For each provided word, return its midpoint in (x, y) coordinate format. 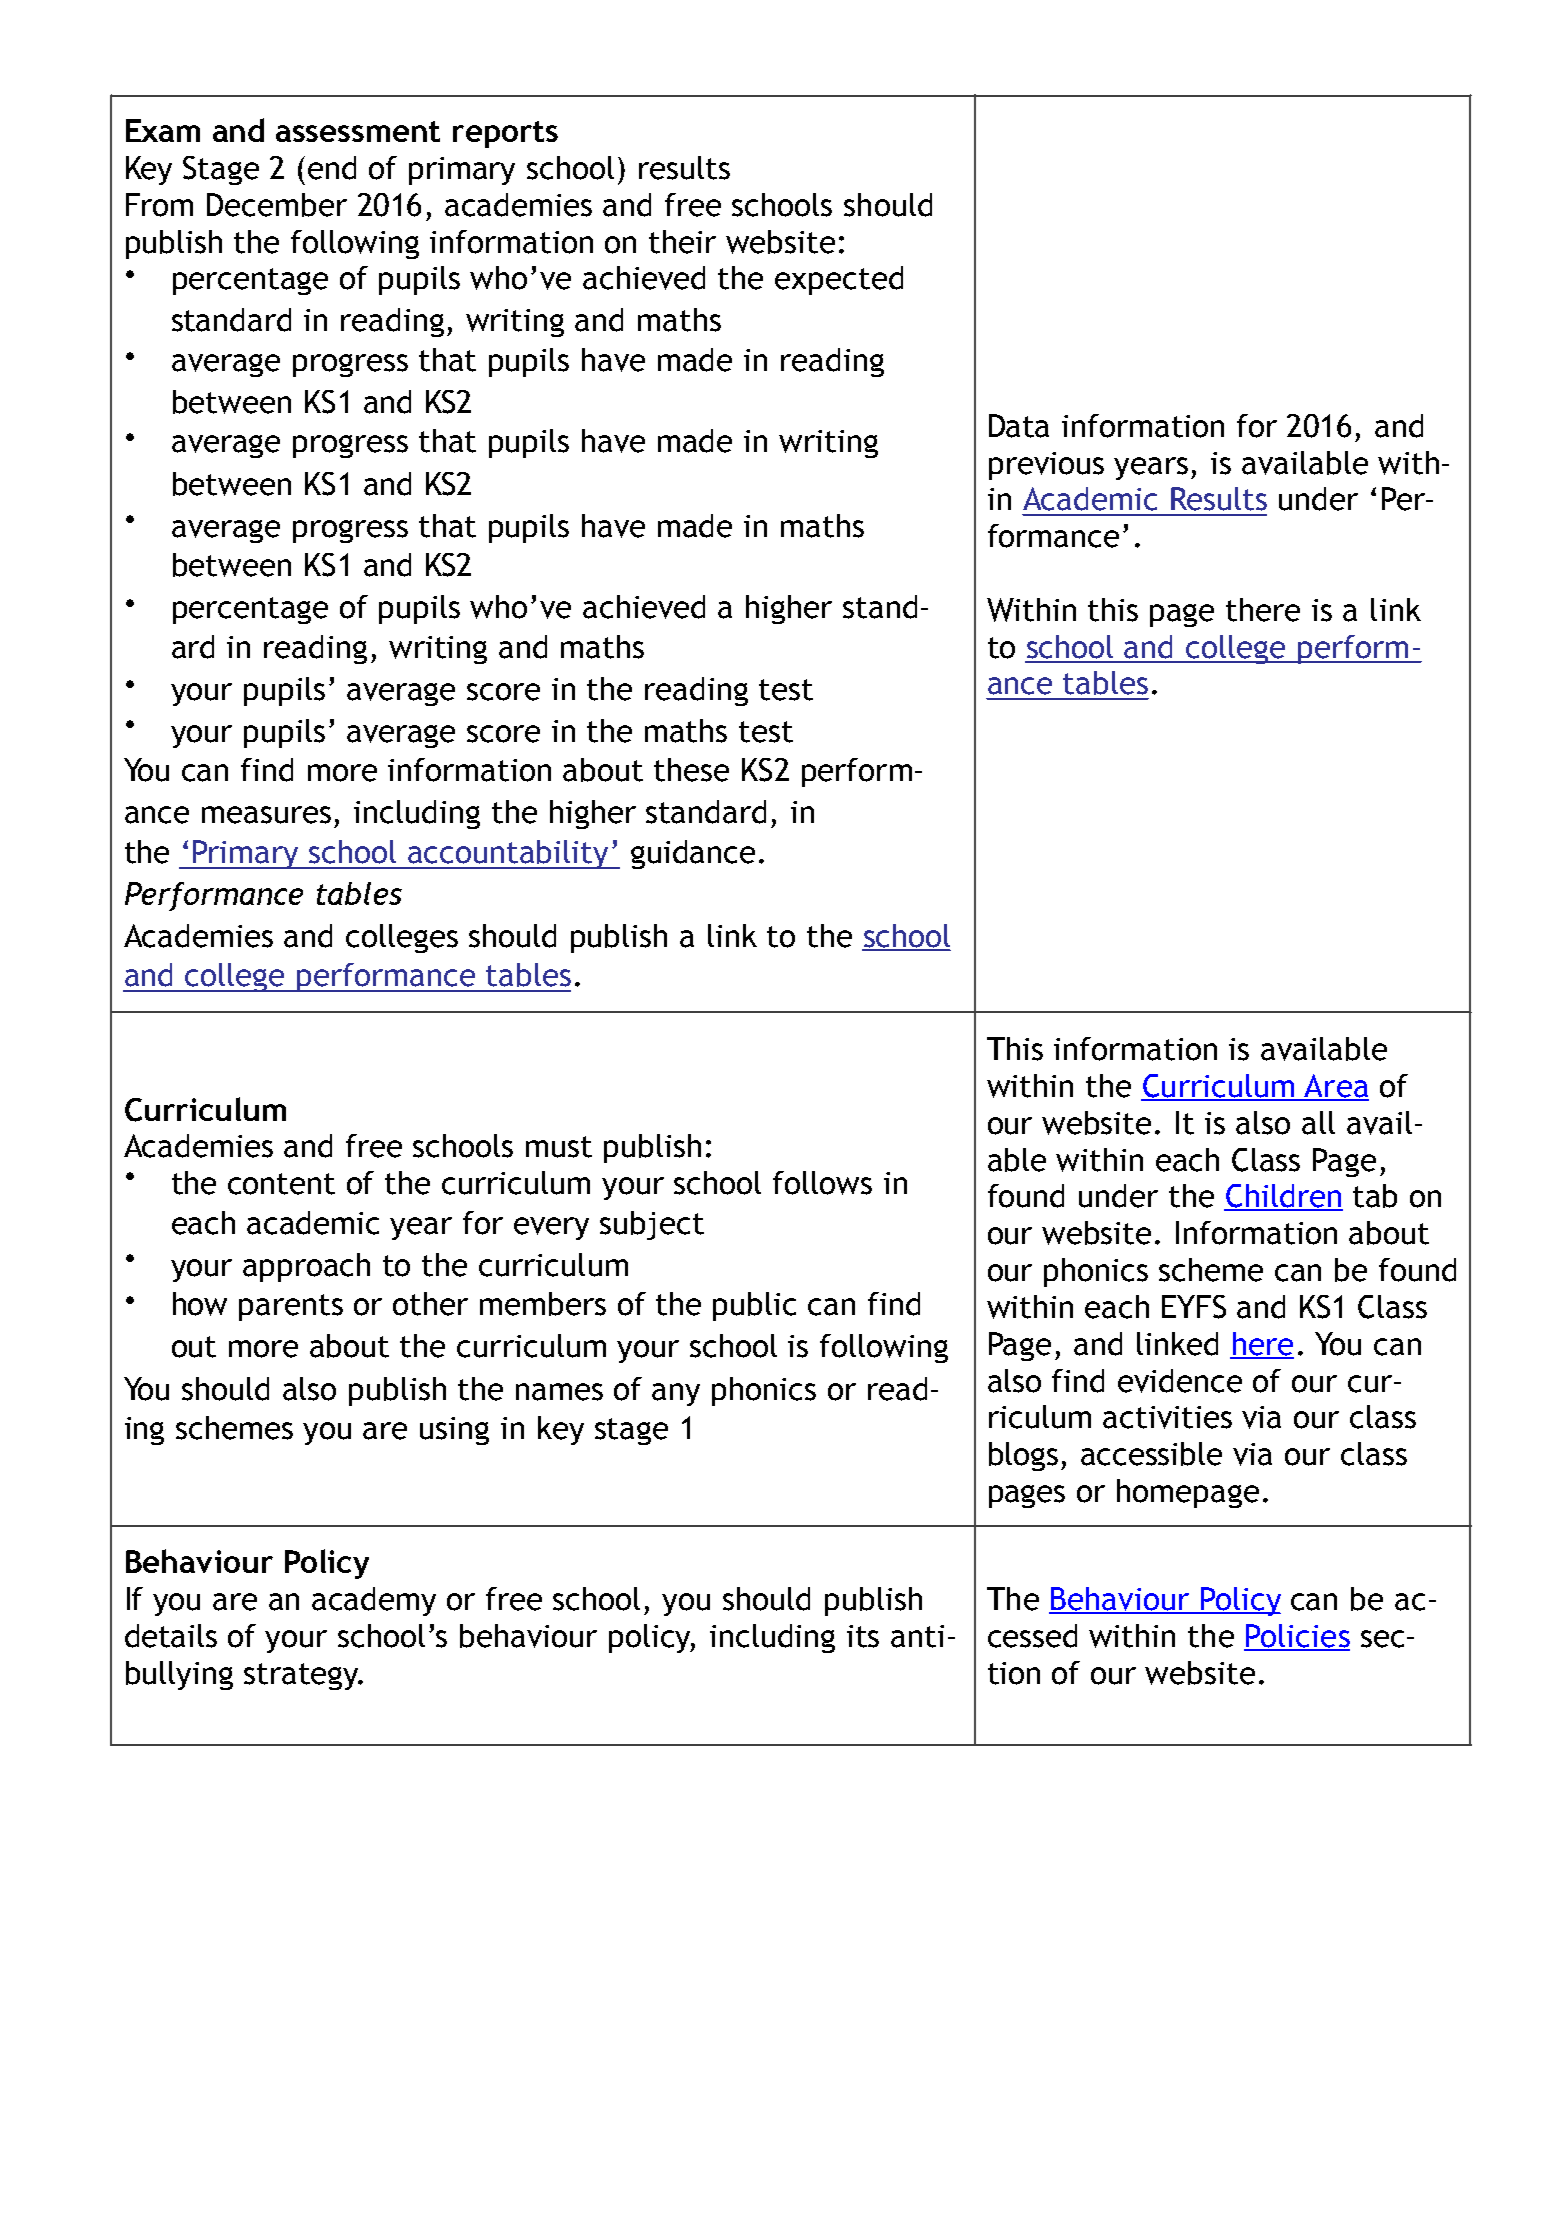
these (691, 770)
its (863, 1636)
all (1318, 1123)
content (281, 1184)
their (682, 242)
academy (374, 1601)
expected (839, 280)
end (332, 168)
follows (822, 1183)
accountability (509, 854)
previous (1046, 466)
